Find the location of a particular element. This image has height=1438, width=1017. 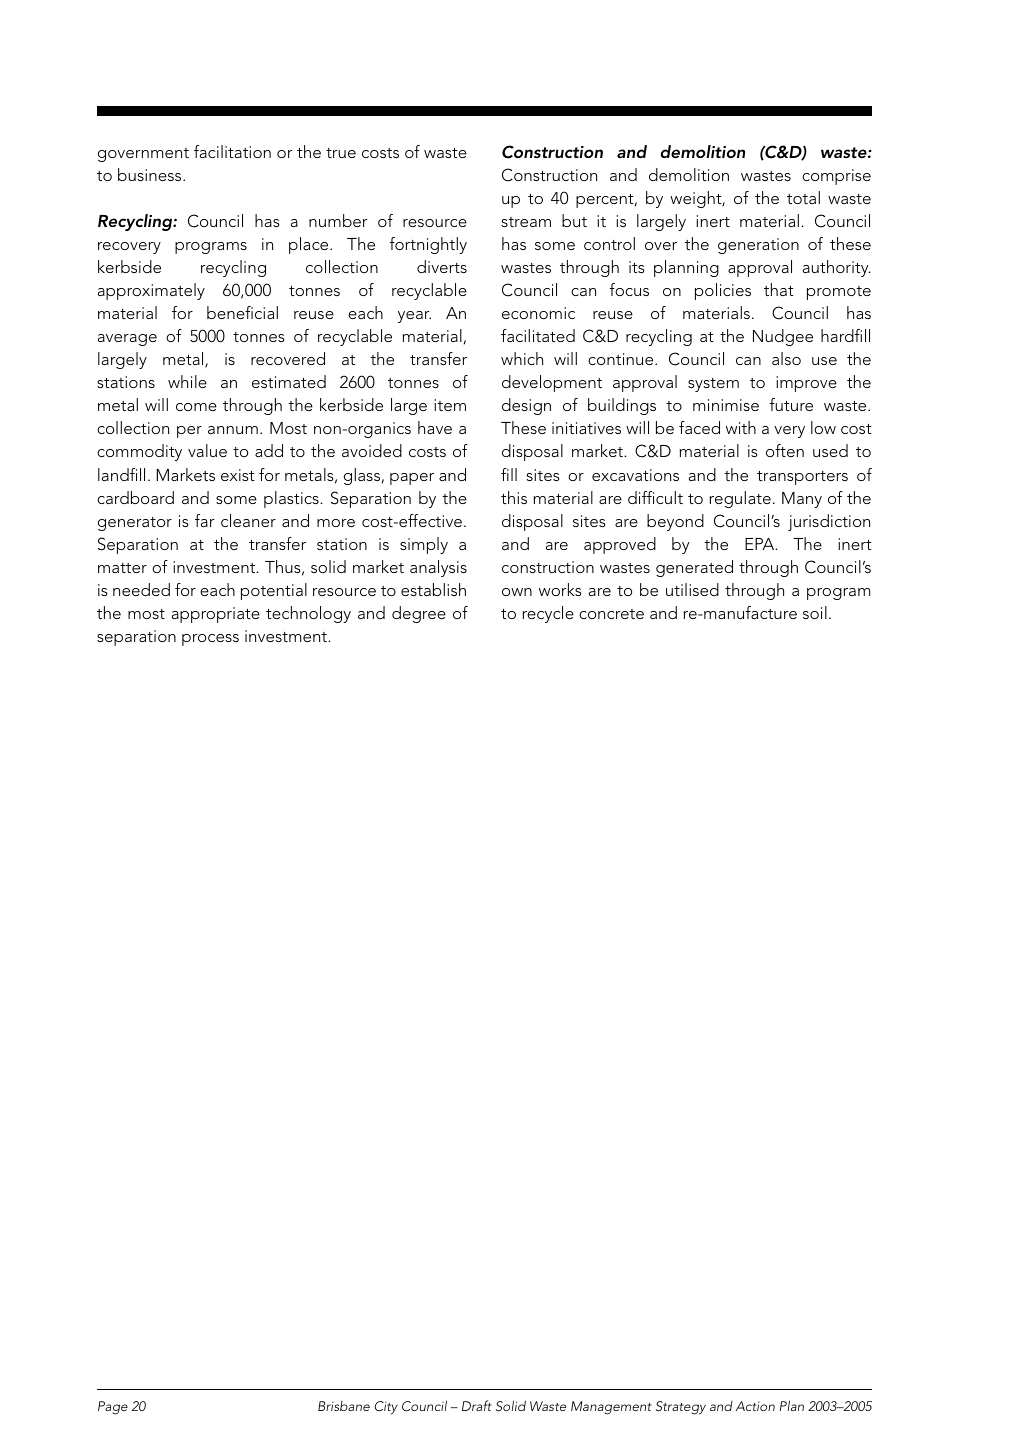

facilitation is located at coordinates (232, 151).
